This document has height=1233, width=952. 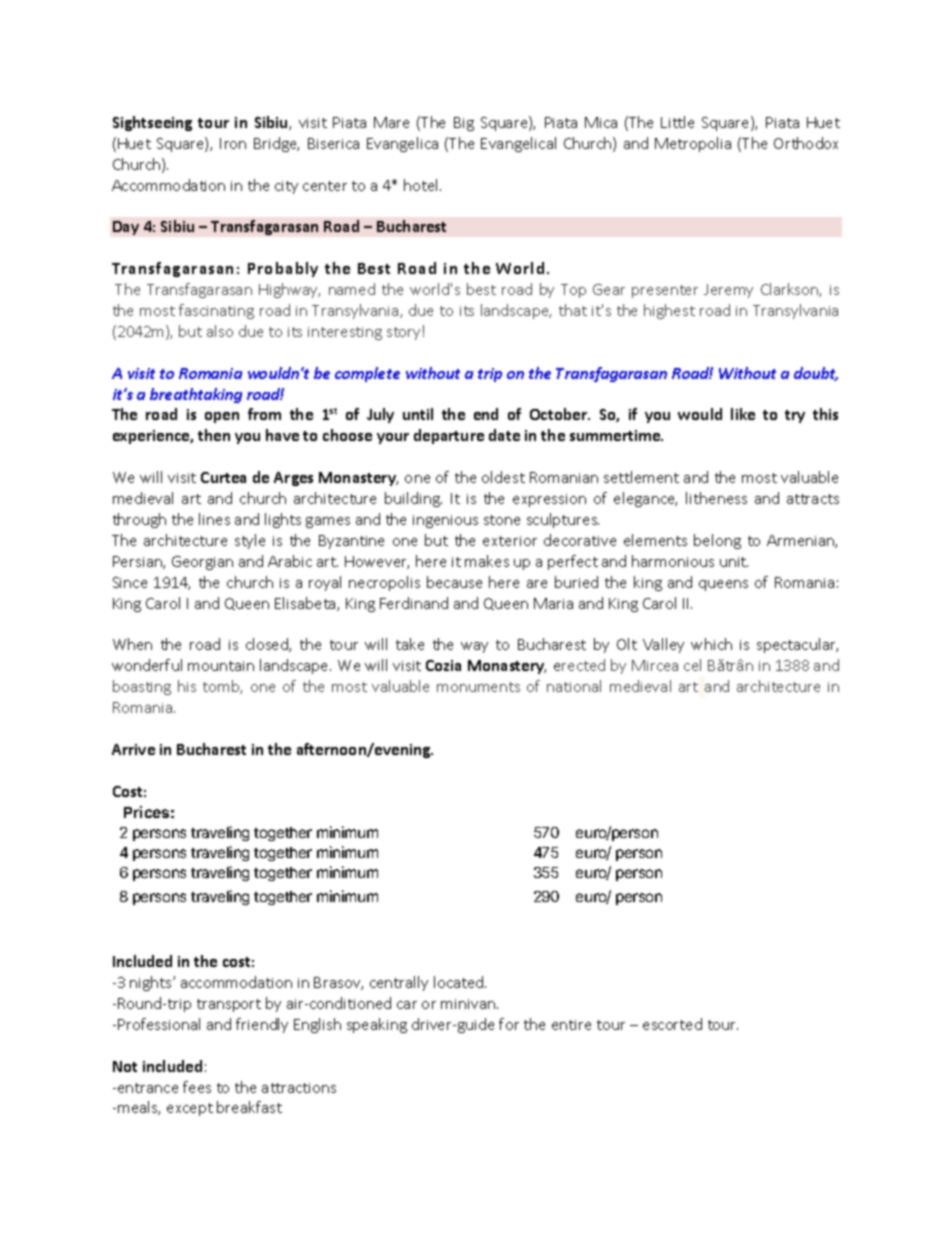 I want to click on Iron, so click(x=233, y=143).
